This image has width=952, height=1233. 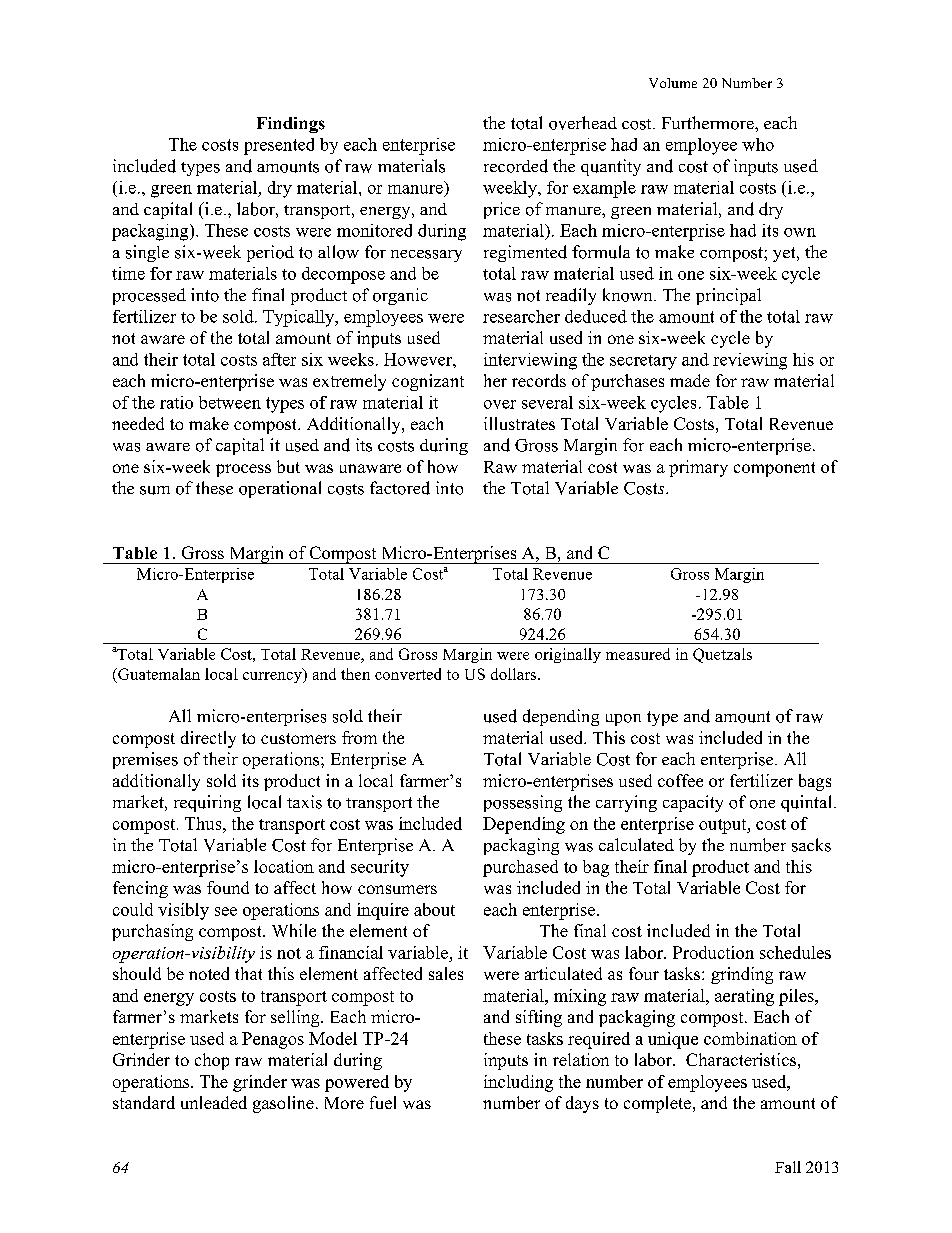 I want to click on requiring, so click(x=207, y=803).
